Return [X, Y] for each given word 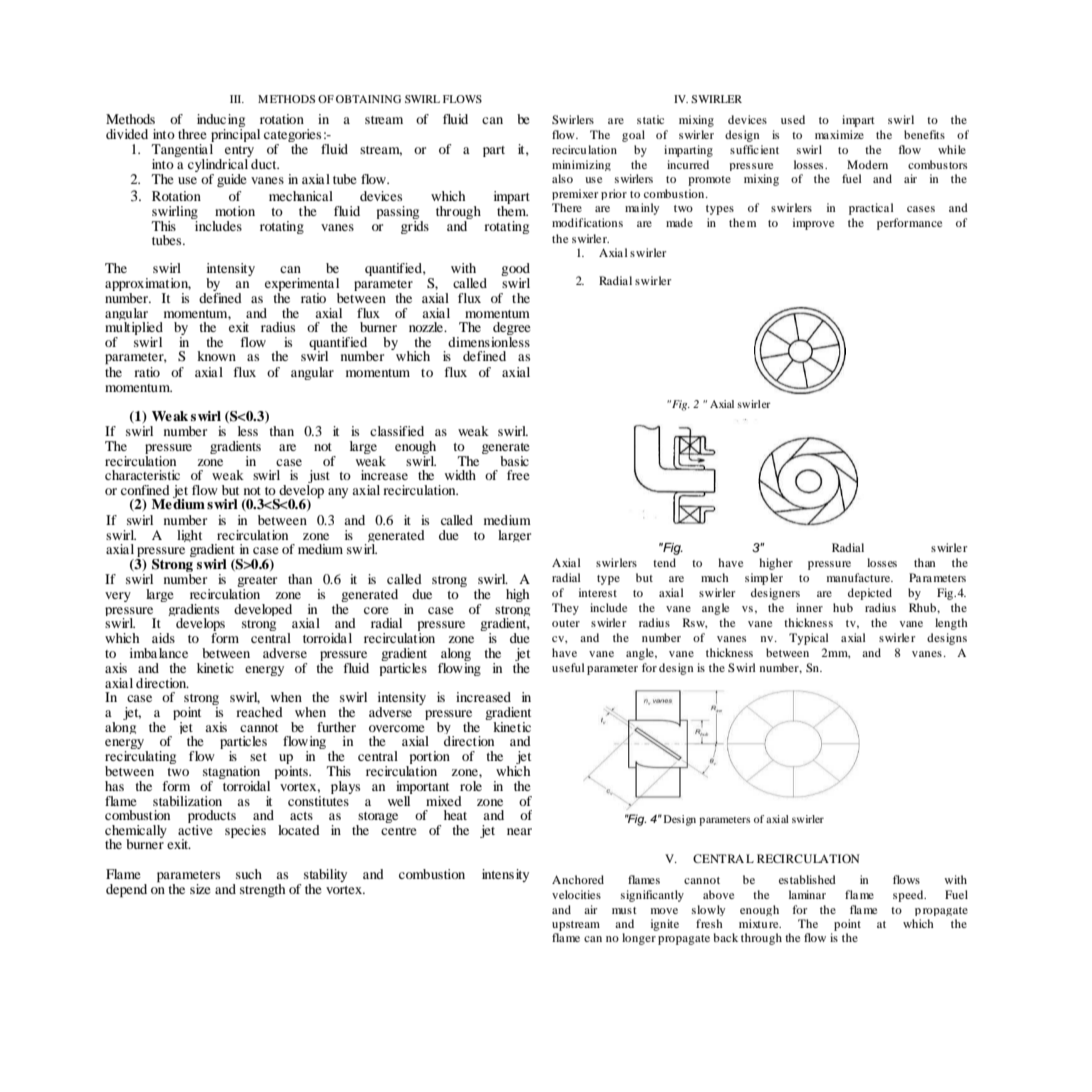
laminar [807, 894]
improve [813, 224]
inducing [221, 120]
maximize [839, 134]
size [200, 889]
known [216, 356]
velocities [576, 894]
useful [568, 667]
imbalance [159, 653]
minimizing [581, 165]
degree [511, 330]
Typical [809, 639]
